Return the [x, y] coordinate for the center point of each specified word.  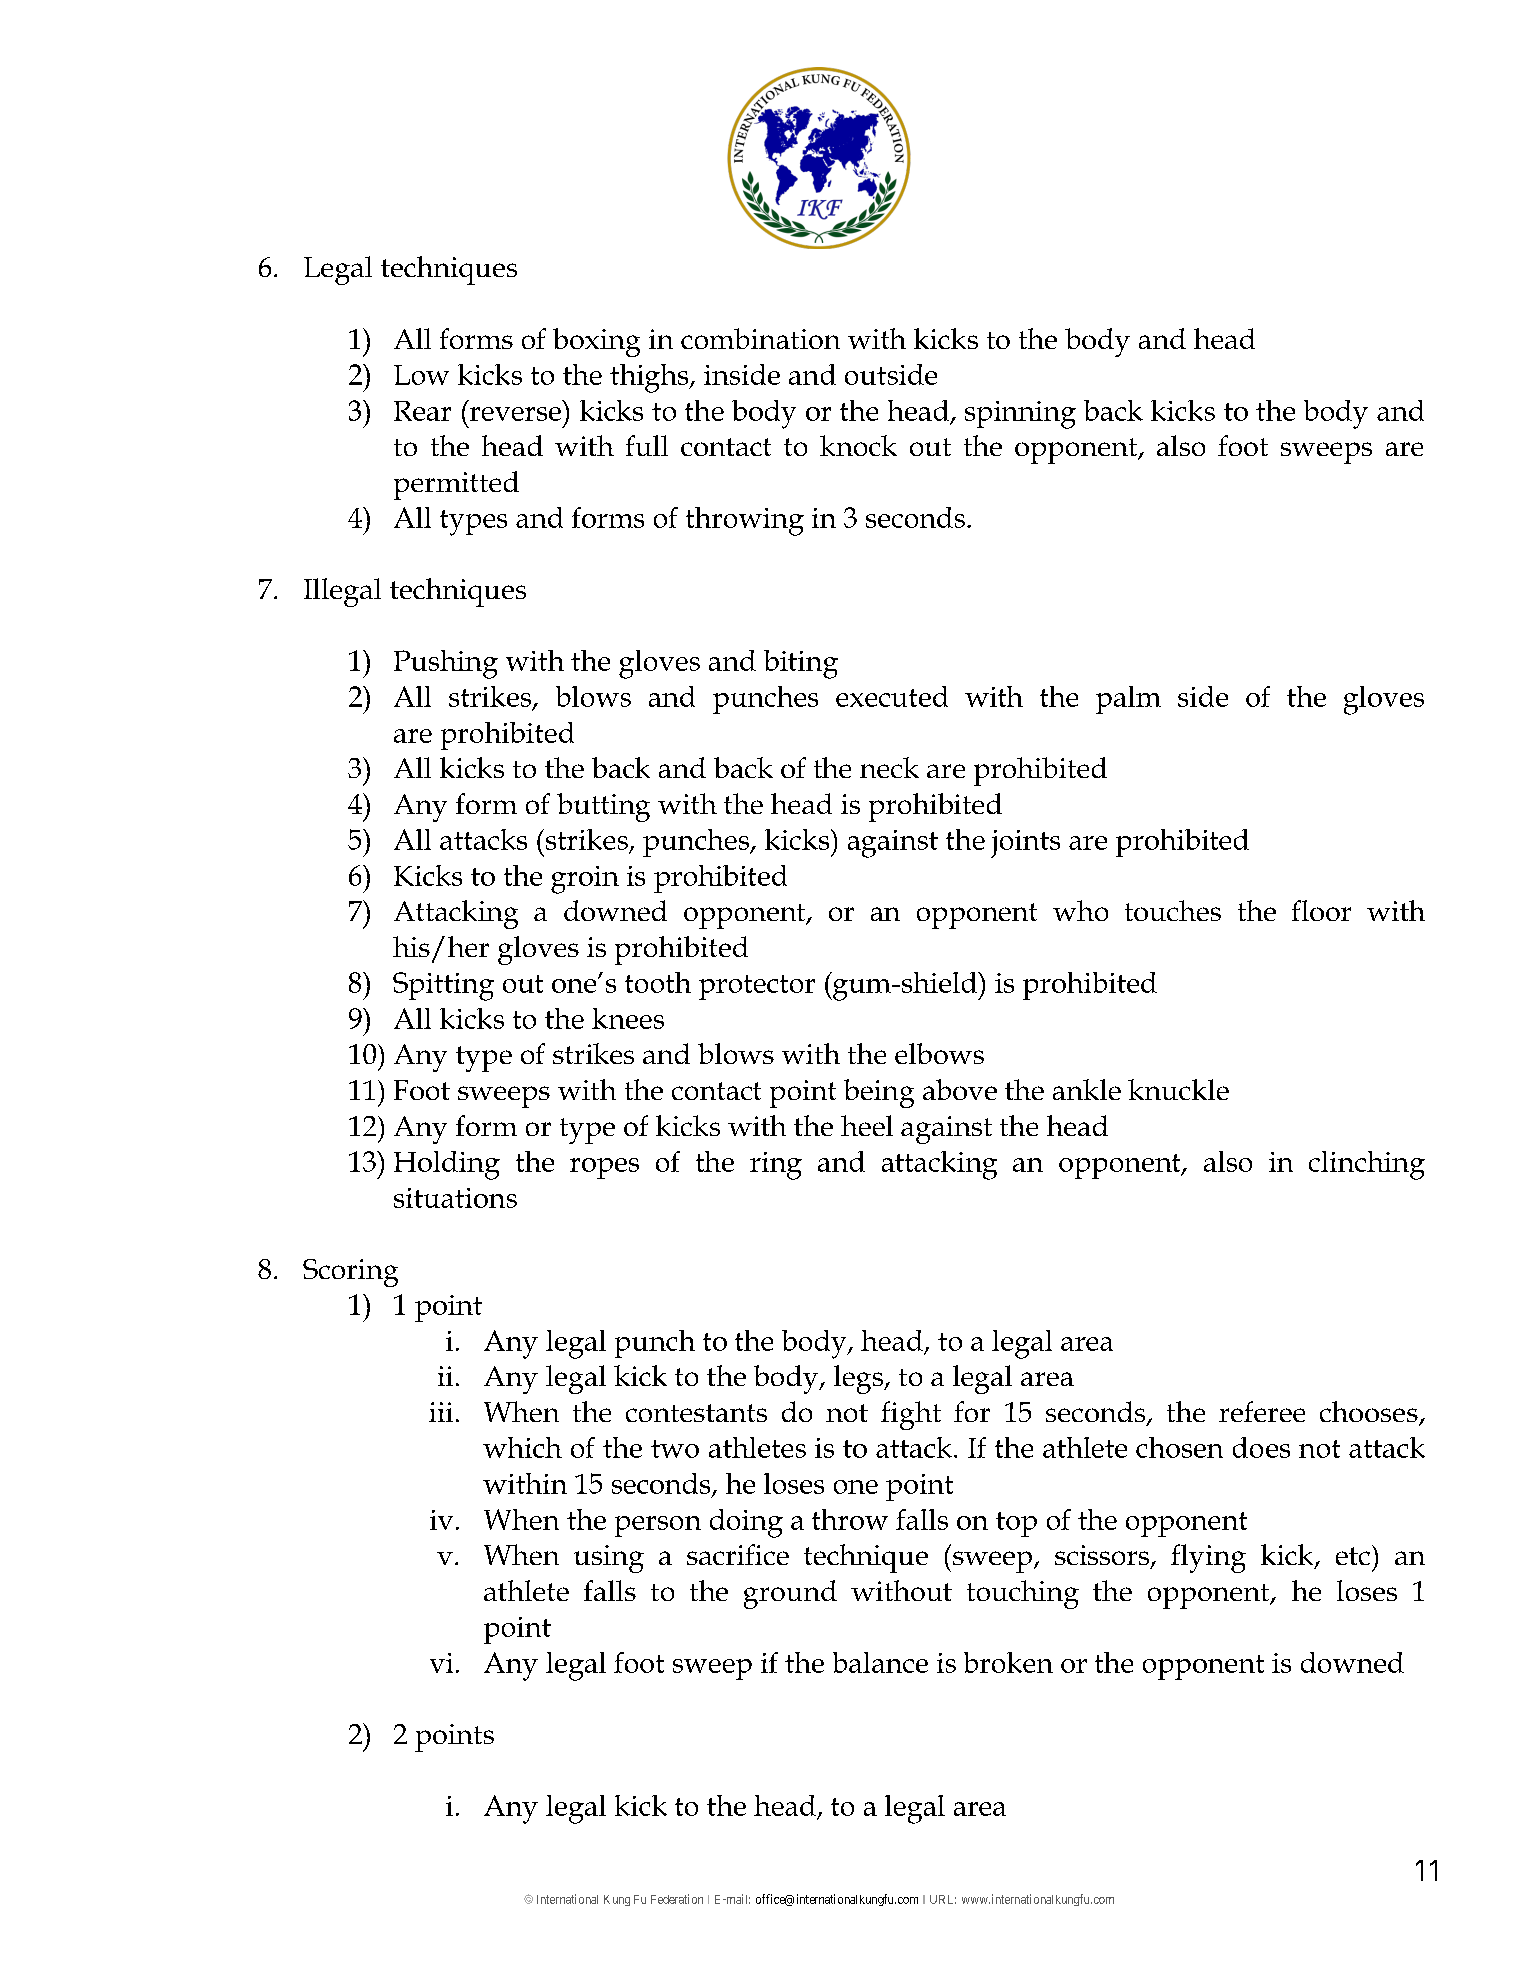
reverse [515, 414]
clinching [1367, 1165]
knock [858, 445]
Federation [677, 1899]
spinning [1020, 415]
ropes [604, 1168]
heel [867, 1125]
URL [943, 1899]
